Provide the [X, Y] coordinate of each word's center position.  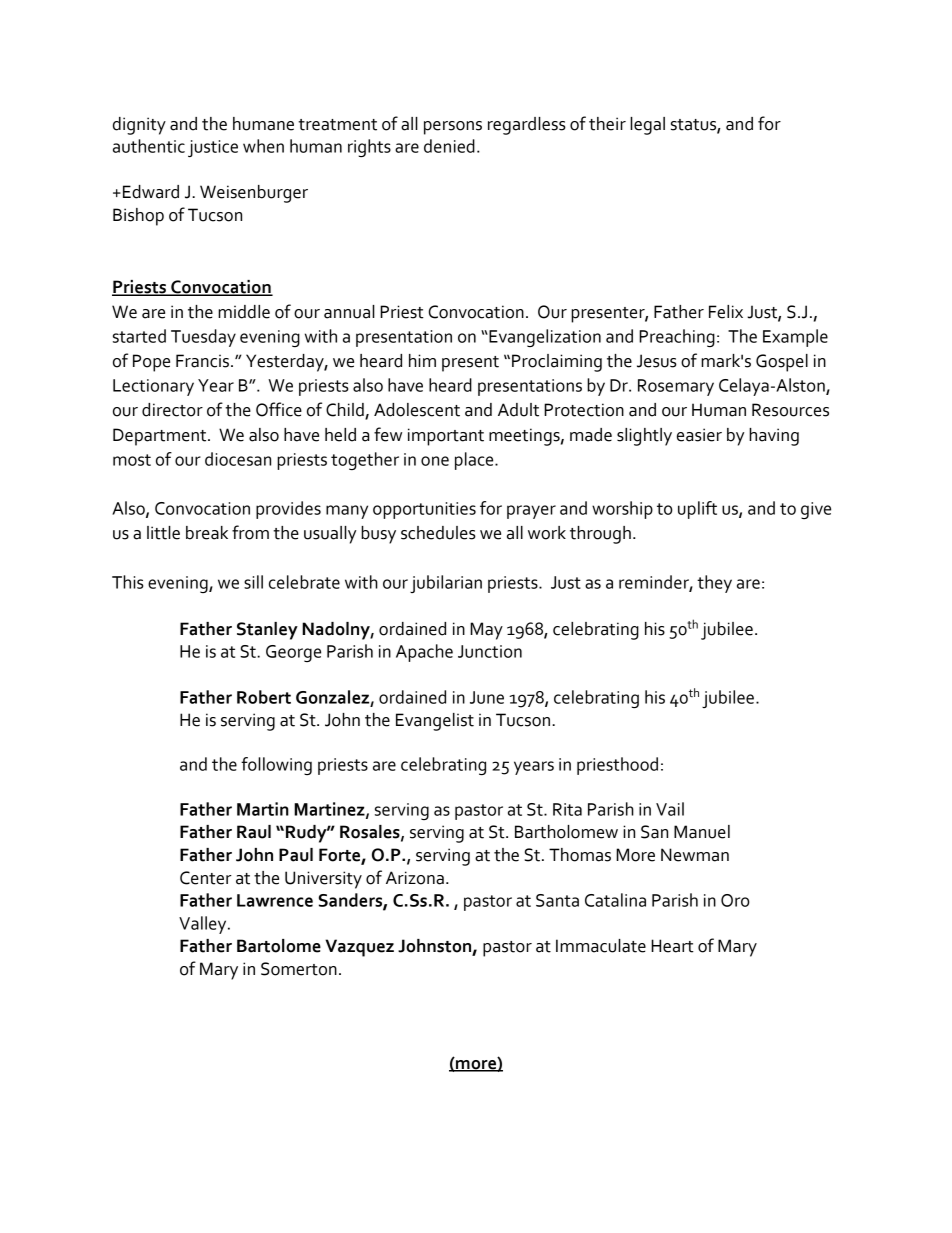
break [207, 533]
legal [647, 126]
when [263, 146]
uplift [697, 510]
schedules [438, 533]
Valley [204, 925]
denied [449, 146]
